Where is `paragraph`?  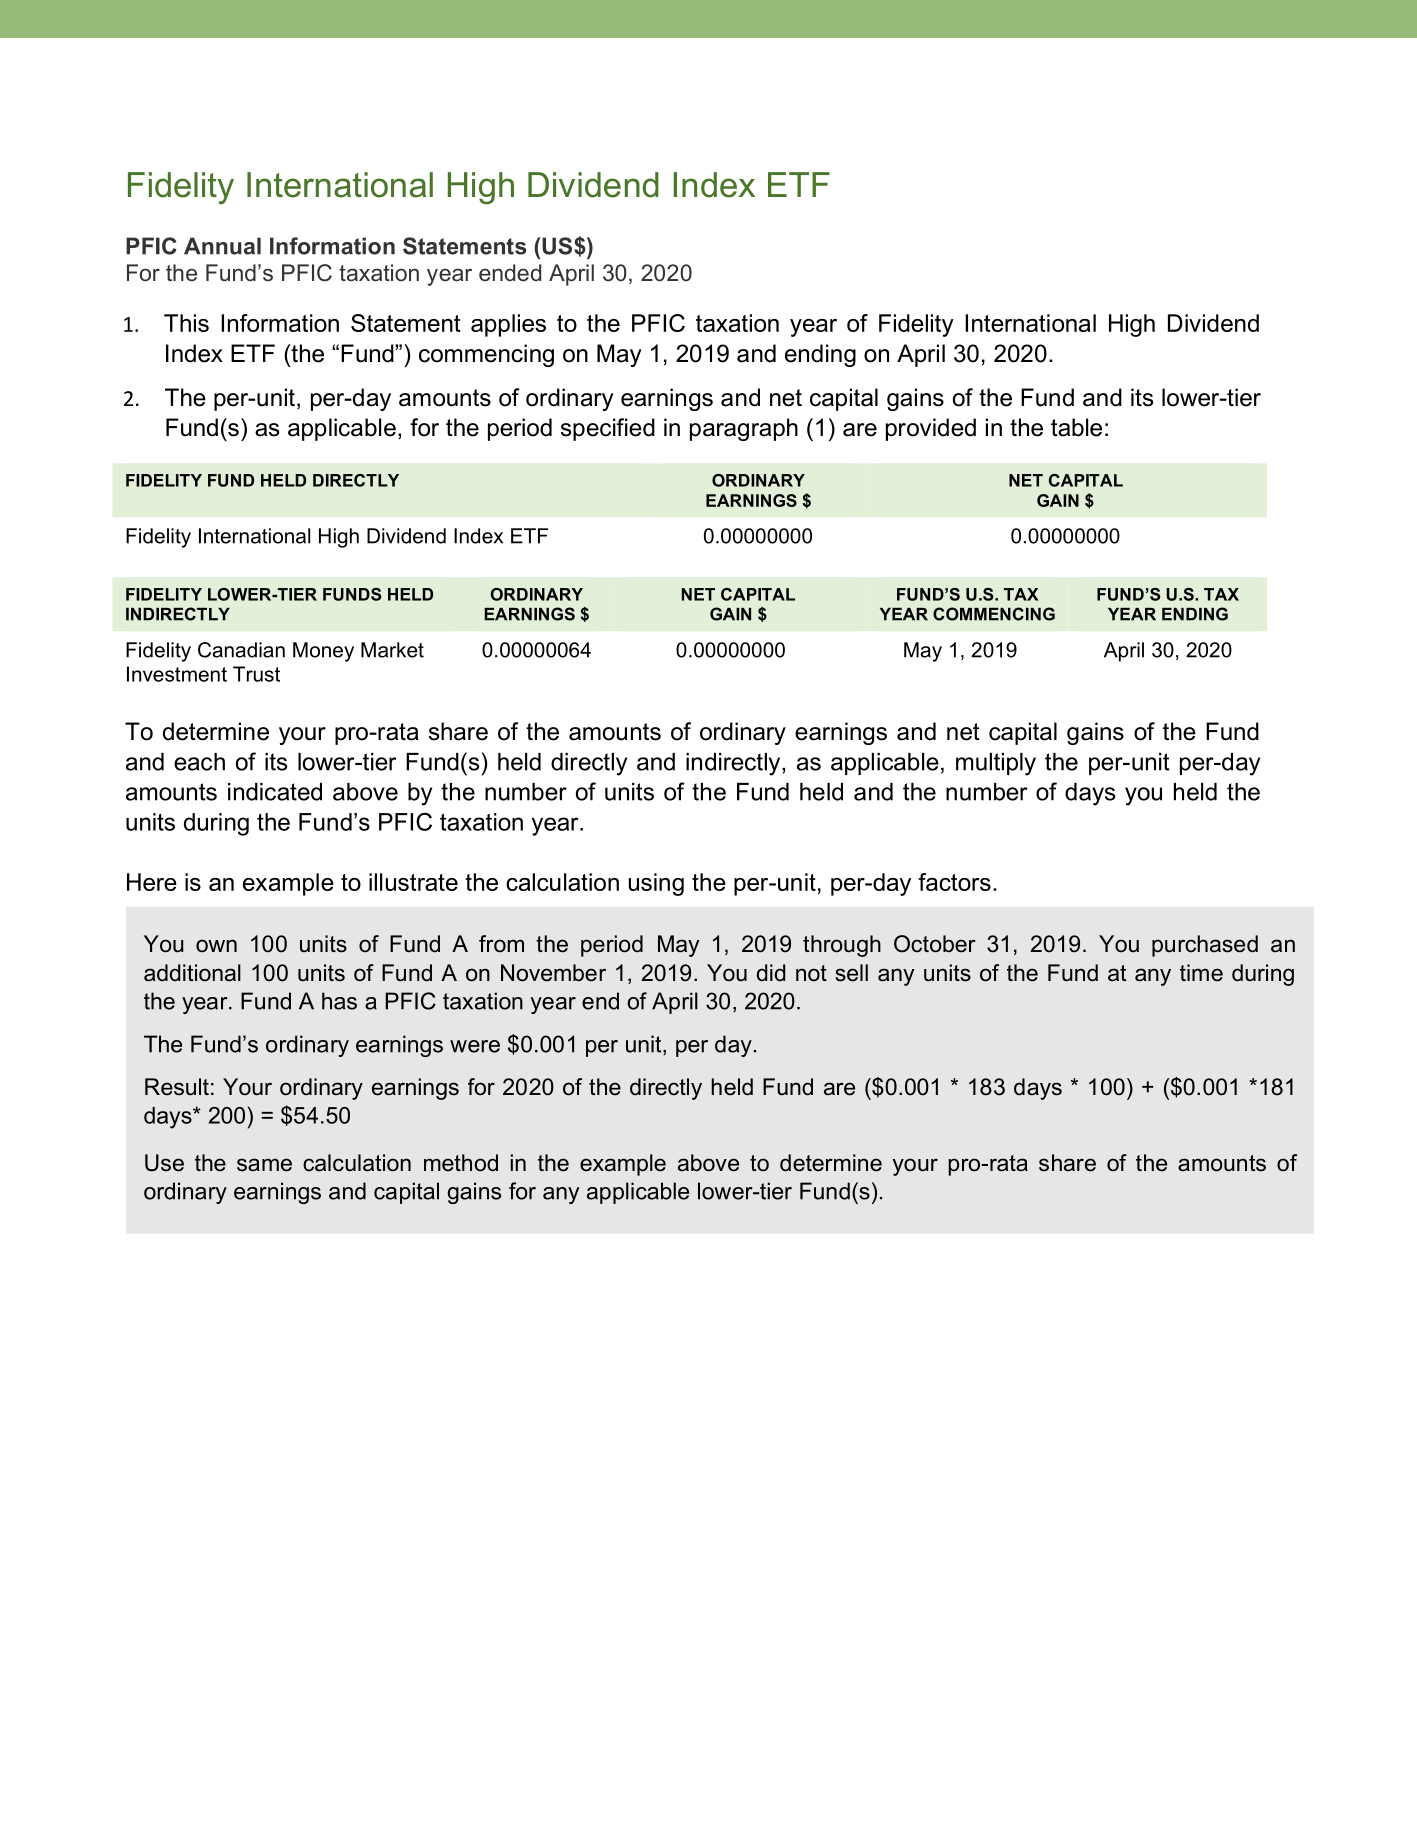
paragraph is located at coordinates (744, 429).
